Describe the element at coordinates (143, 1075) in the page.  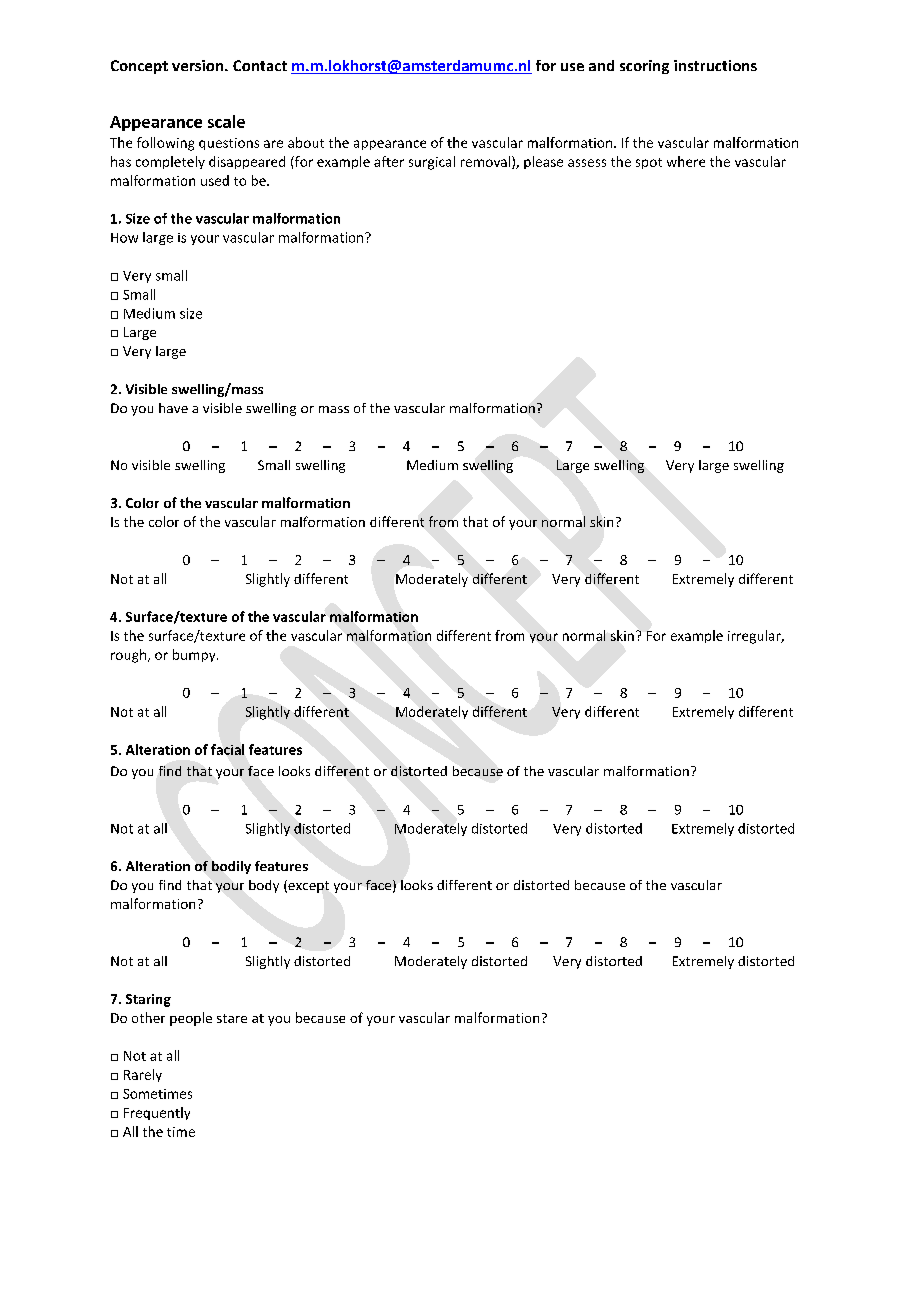
I see `Rarely` at that location.
